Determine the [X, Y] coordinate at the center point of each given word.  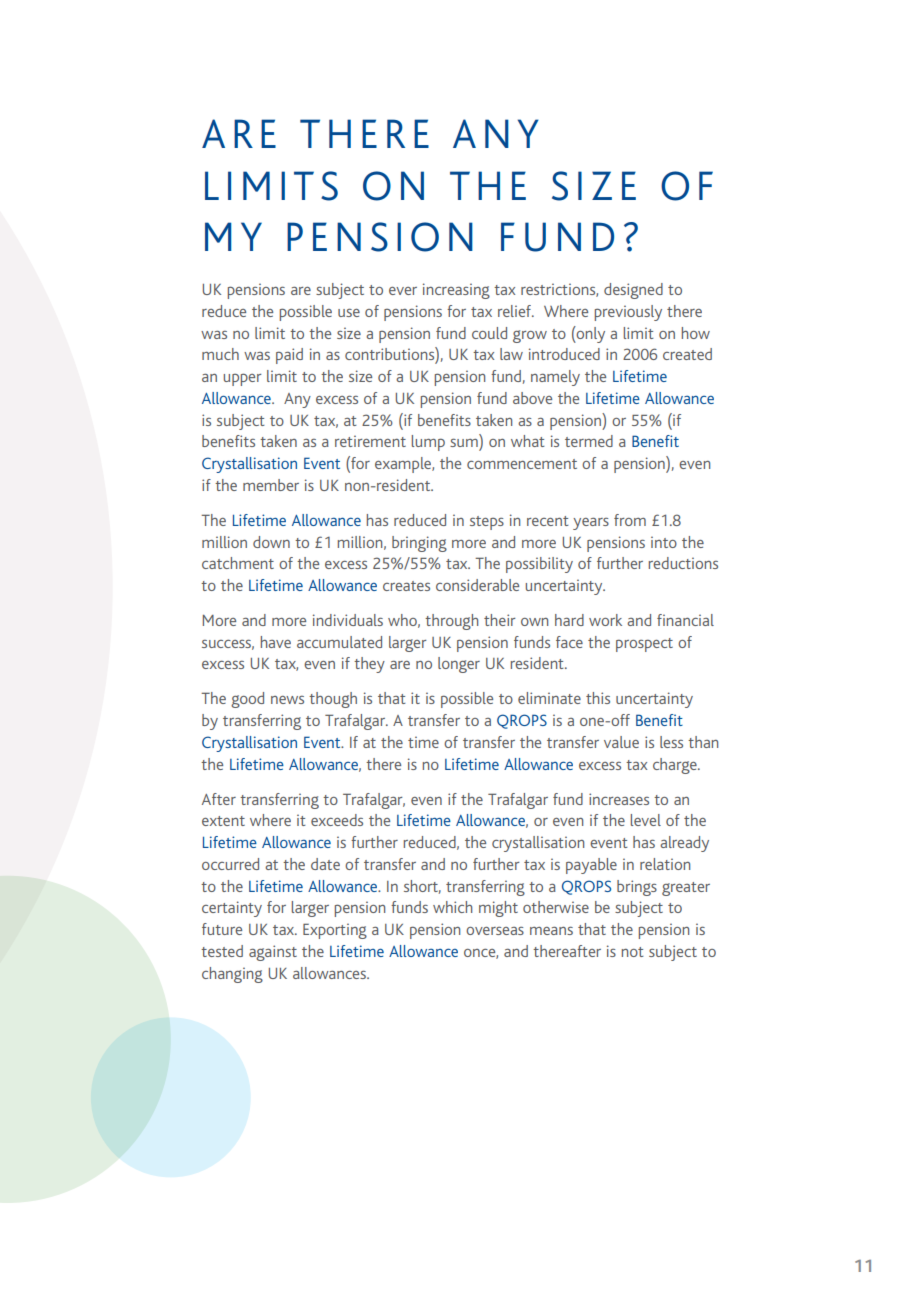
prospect [644, 645]
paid [289, 356]
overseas [495, 931]
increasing [456, 291]
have [276, 642]
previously [628, 313]
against [273, 953]
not [633, 952]
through [451, 622]
